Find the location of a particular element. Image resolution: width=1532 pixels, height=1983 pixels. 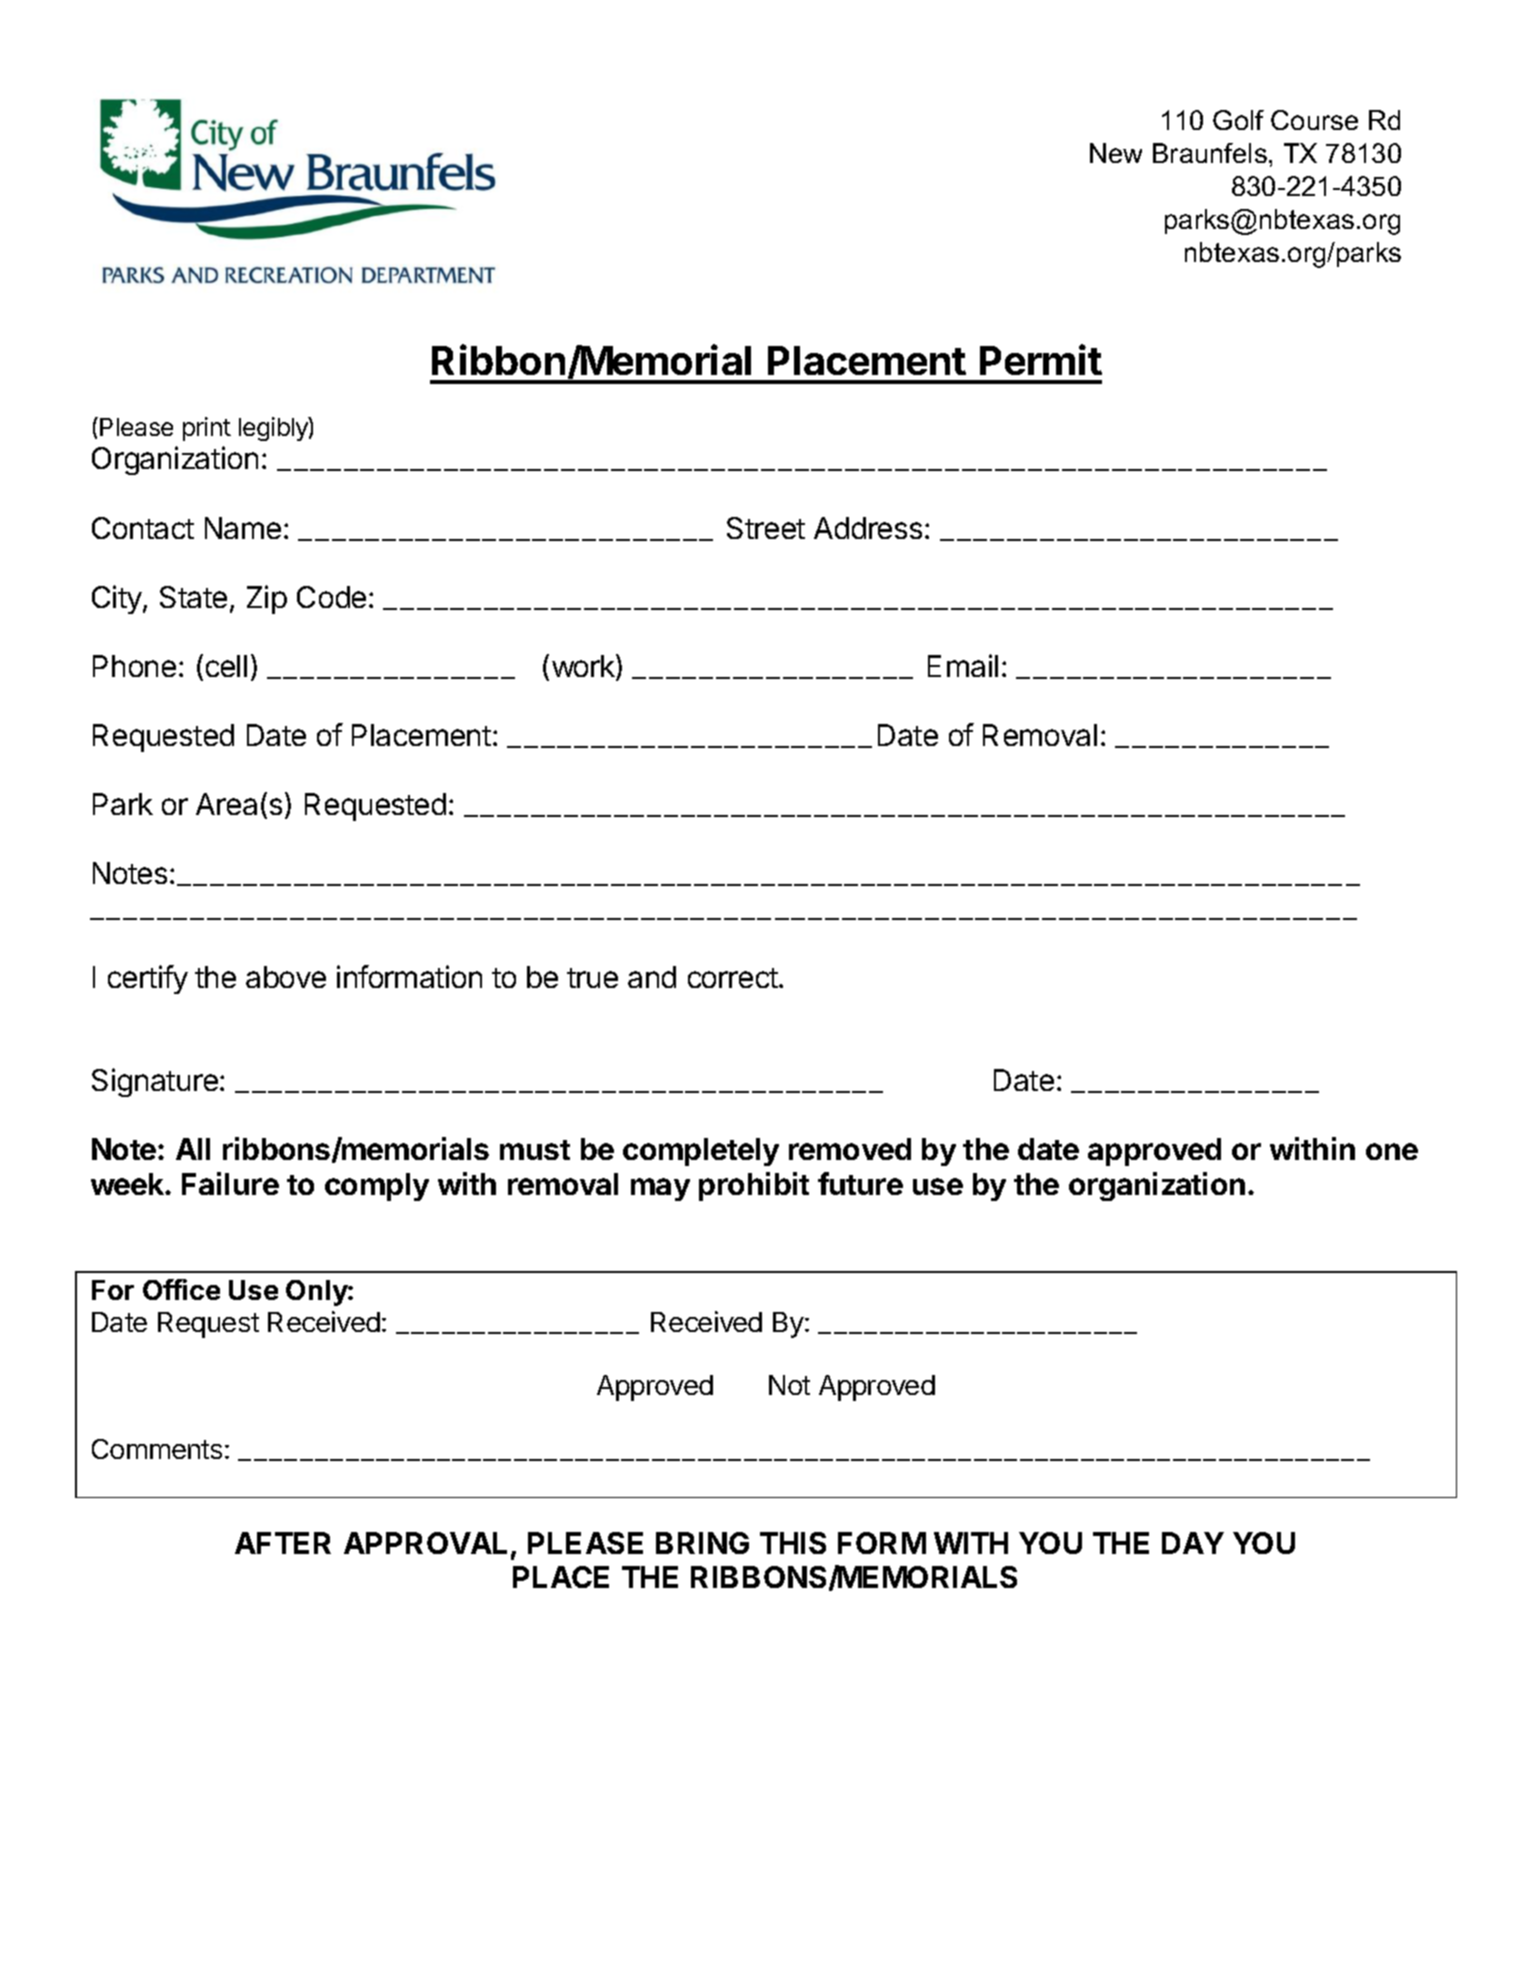

DAY is located at coordinates (1193, 1543).
